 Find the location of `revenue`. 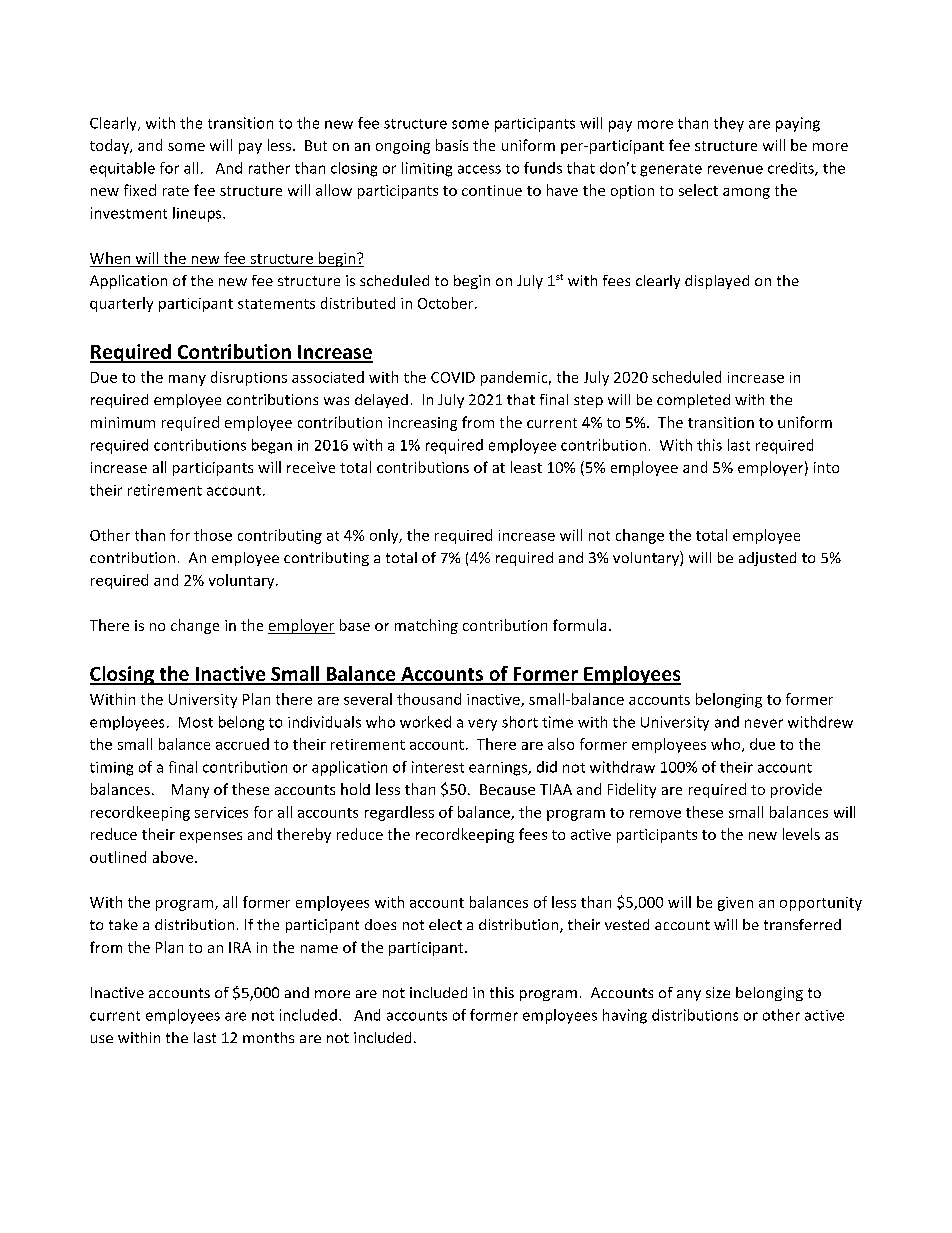

revenue is located at coordinates (735, 169).
